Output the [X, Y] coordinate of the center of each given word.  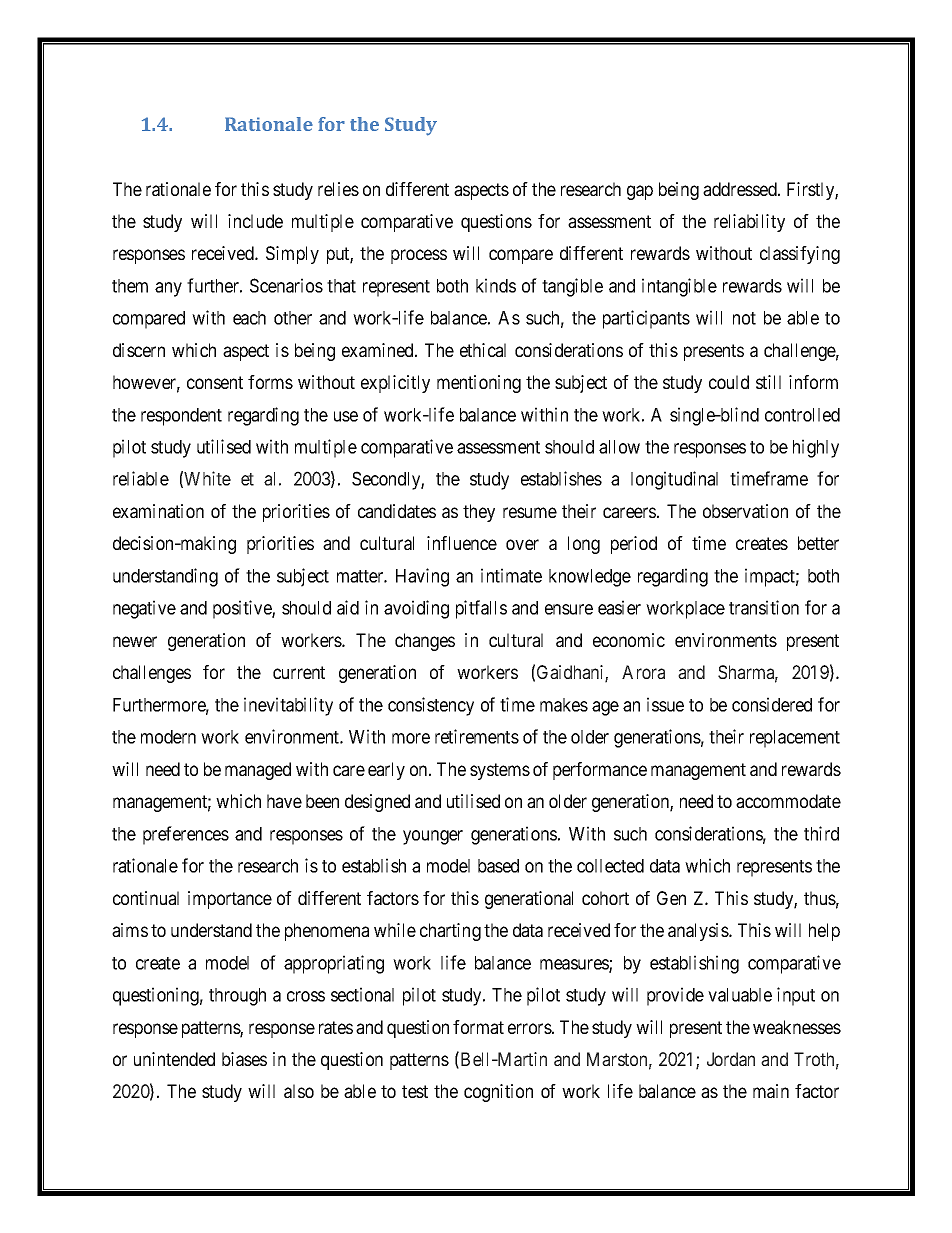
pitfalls [481, 609]
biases [244, 1059]
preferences [186, 835]
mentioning [479, 384]
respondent [181, 417]
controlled [802, 415]
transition [764, 607]
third [821, 833]
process [419, 256]
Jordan [731, 1059]
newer [135, 641]
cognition [498, 1093]
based [498, 866]
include [255, 221]
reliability [749, 223]
